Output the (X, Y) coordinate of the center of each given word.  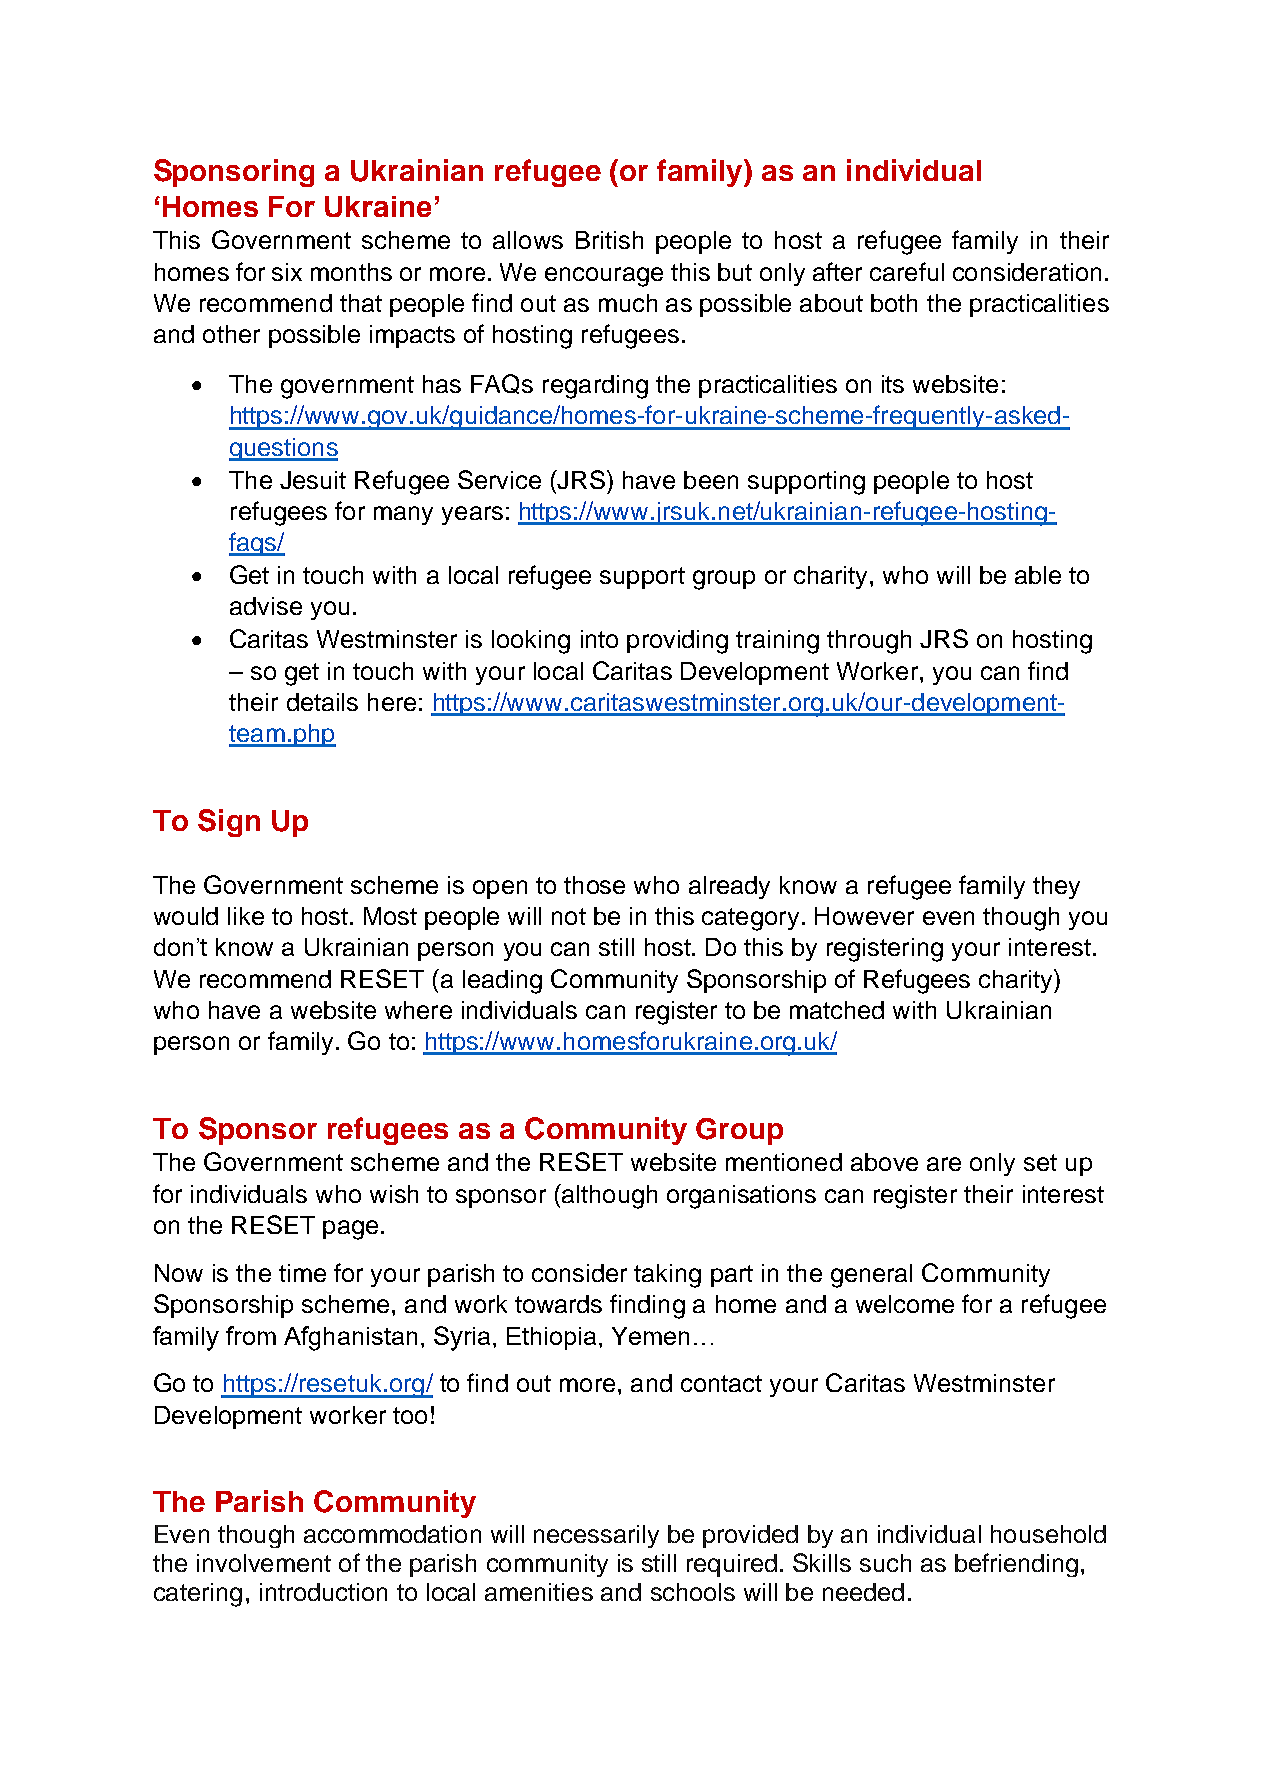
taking (667, 1276)
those (594, 885)
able (1038, 575)
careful (907, 271)
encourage (604, 277)
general (871, 1276)
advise (266, 606)
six (287, 272)
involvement (264, 1563)
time (302, 1273)
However (864, 916)
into (599, 639)
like (246, 916)
